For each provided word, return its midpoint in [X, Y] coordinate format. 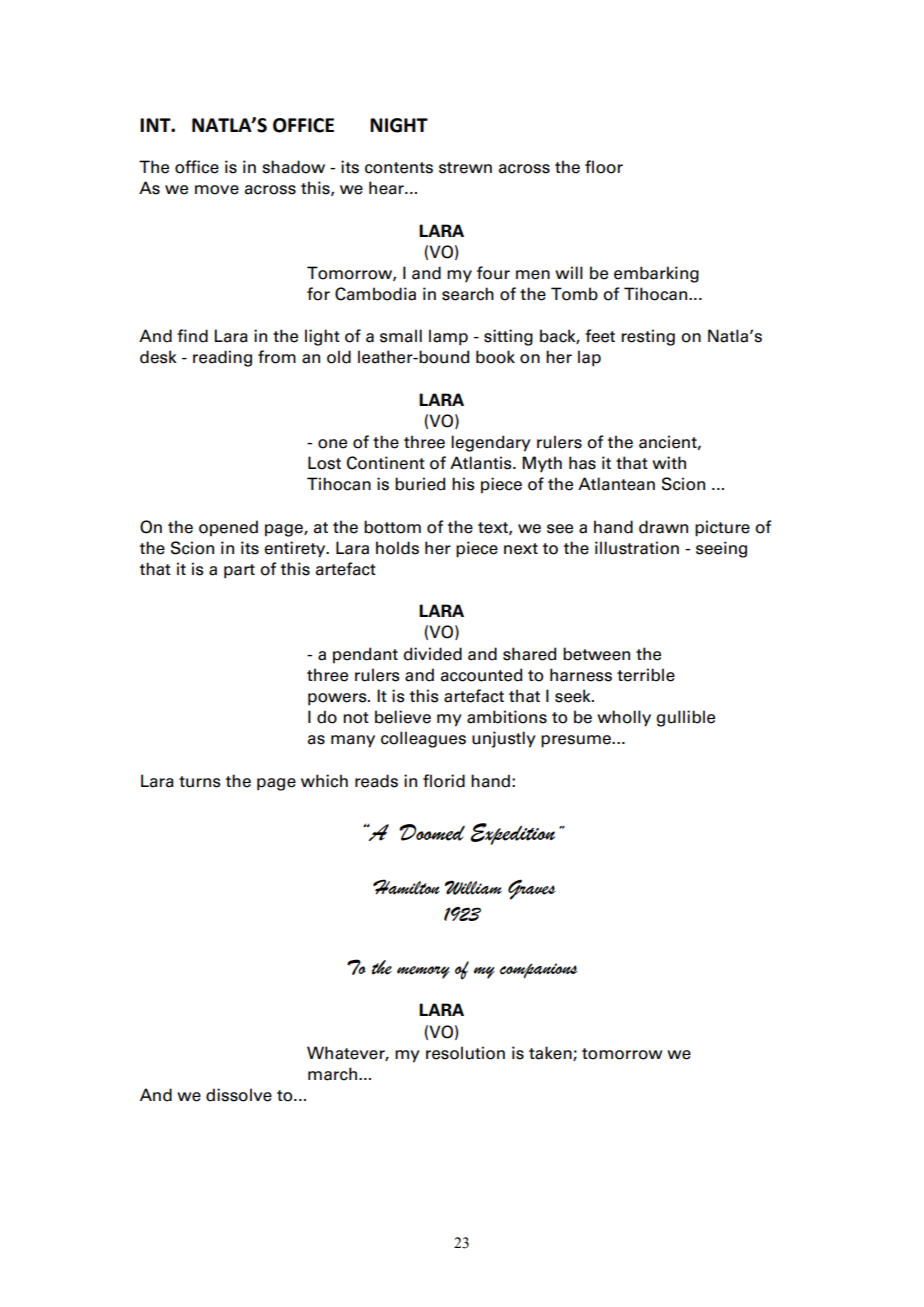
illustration [637, 548]
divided [433, 654]
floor [604, 167]
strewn [465, 168]
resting [648, 337]
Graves [532, 889]
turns [200, 782]
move [217, 190]
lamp [448, 337]
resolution [465, 1053]
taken [551, 1053]
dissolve [239, 1095]
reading [222, 358]
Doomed [432, 832]
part [239, 571]
